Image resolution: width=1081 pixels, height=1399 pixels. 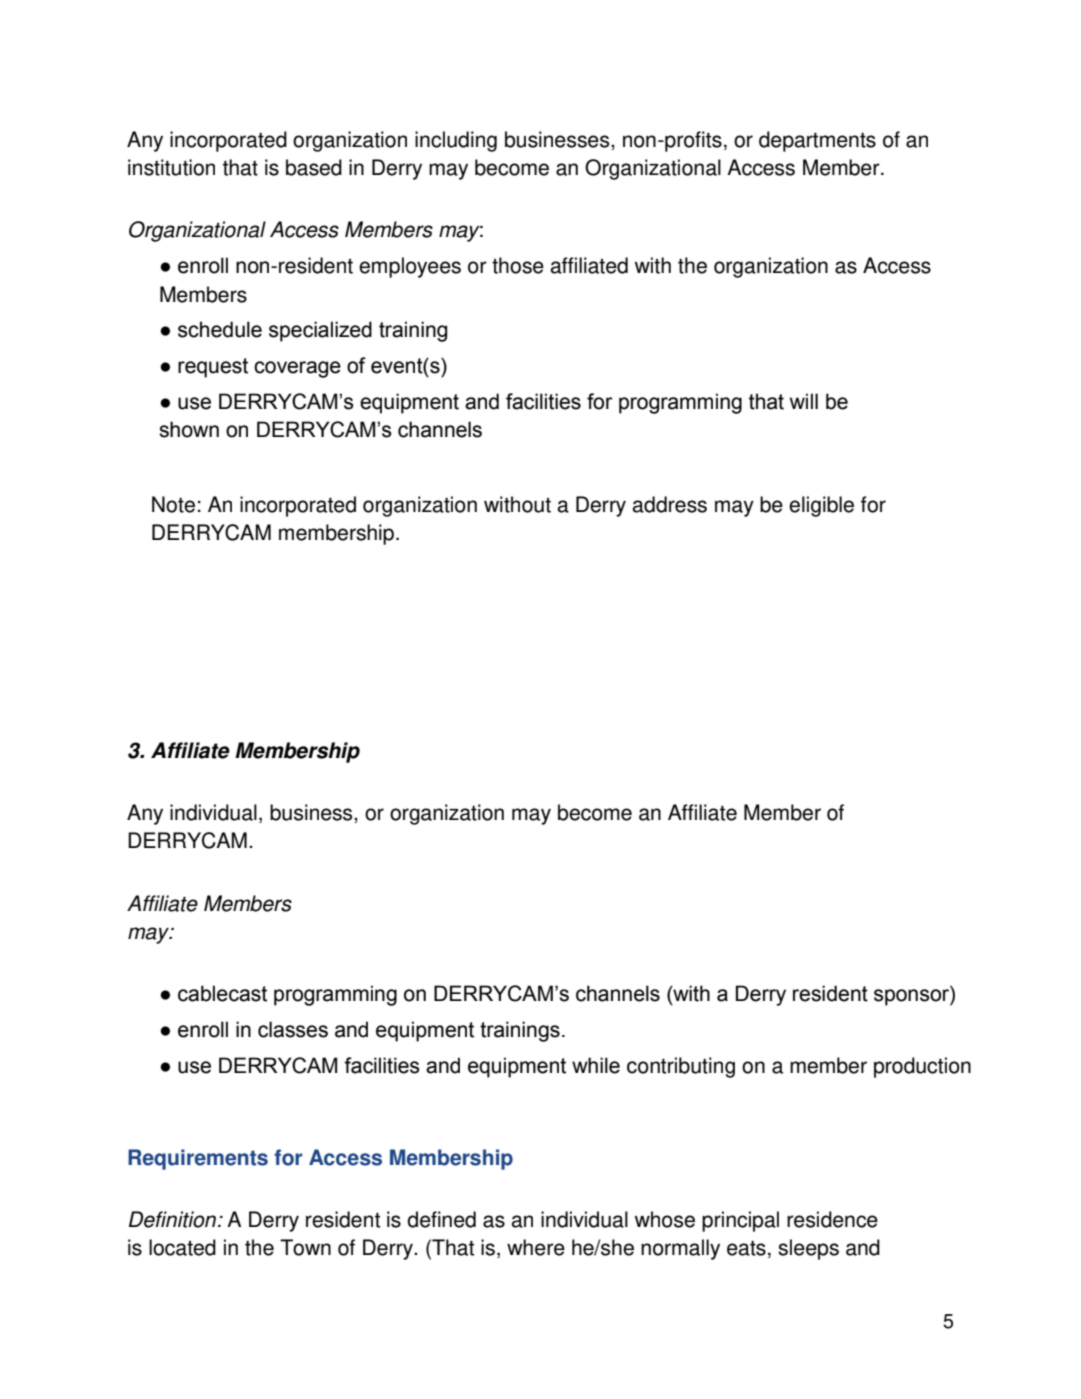 I want to click on Town, so click(x=305, y=1247).
